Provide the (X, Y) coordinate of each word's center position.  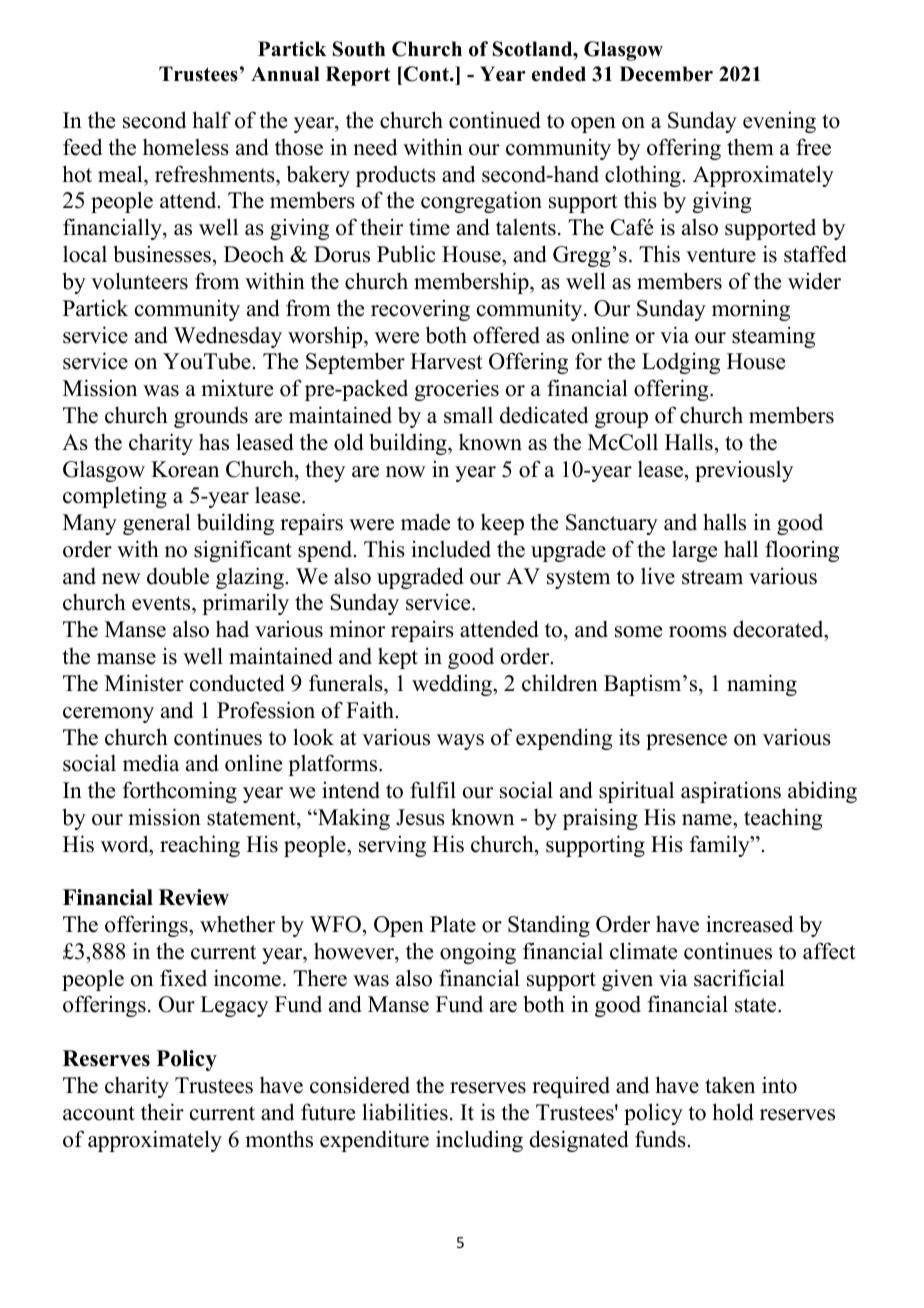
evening (779, 122)
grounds (211, 417)
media (151, 763)
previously (744, 471)
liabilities (405, 1112)
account (99, 1113)
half (211, 119)
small (468, 415)
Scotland (534, 49)
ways (460, 742)
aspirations (731, 792)
